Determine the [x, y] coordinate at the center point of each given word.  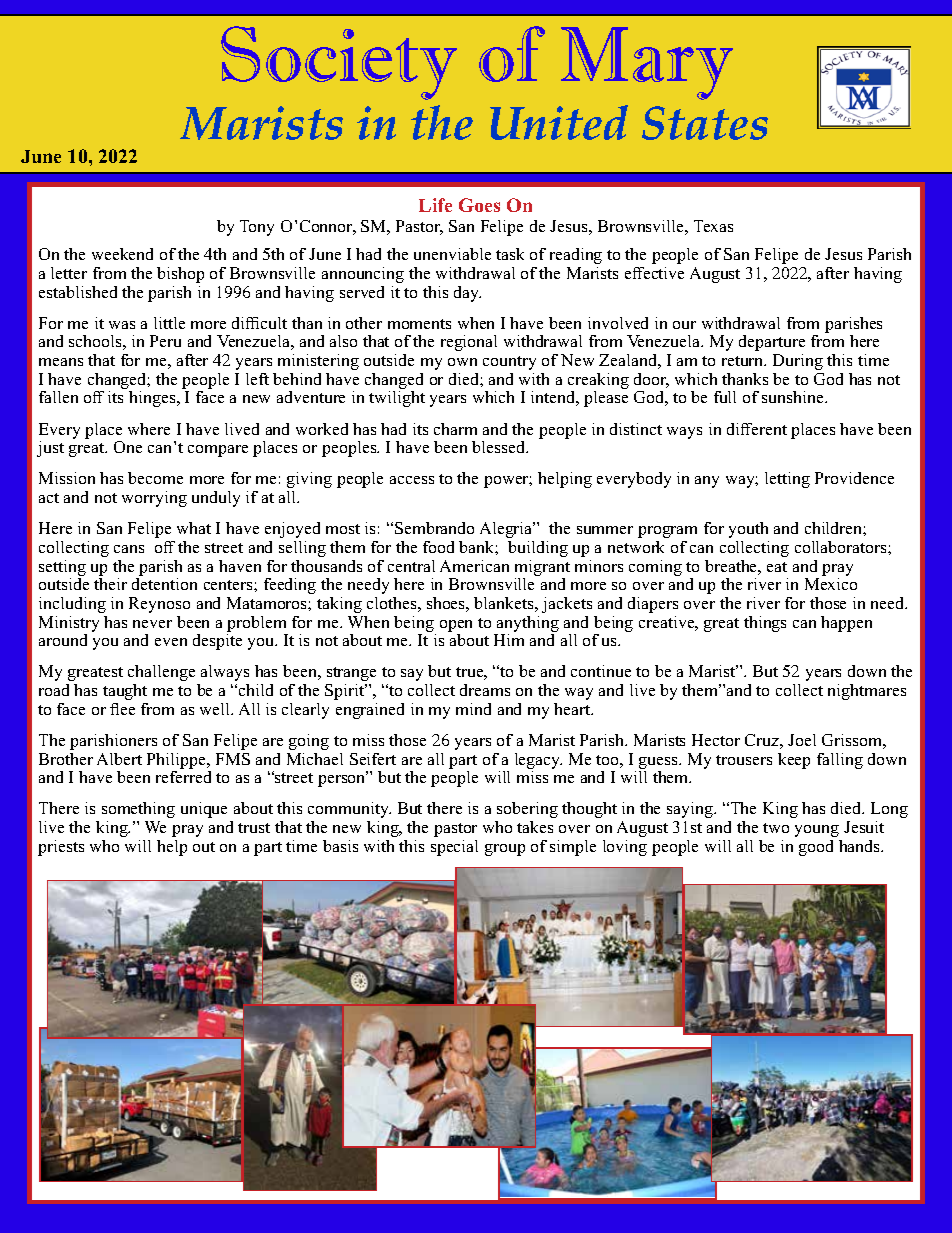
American [474, 566]
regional [469, 343]
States [705, 123]
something [138, 810]
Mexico [831, 584]
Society [339, 63]
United [559, 122]
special [454, 848]
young [817, 831]
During [798, 362]
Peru [165, 341]
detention [164, 584]
